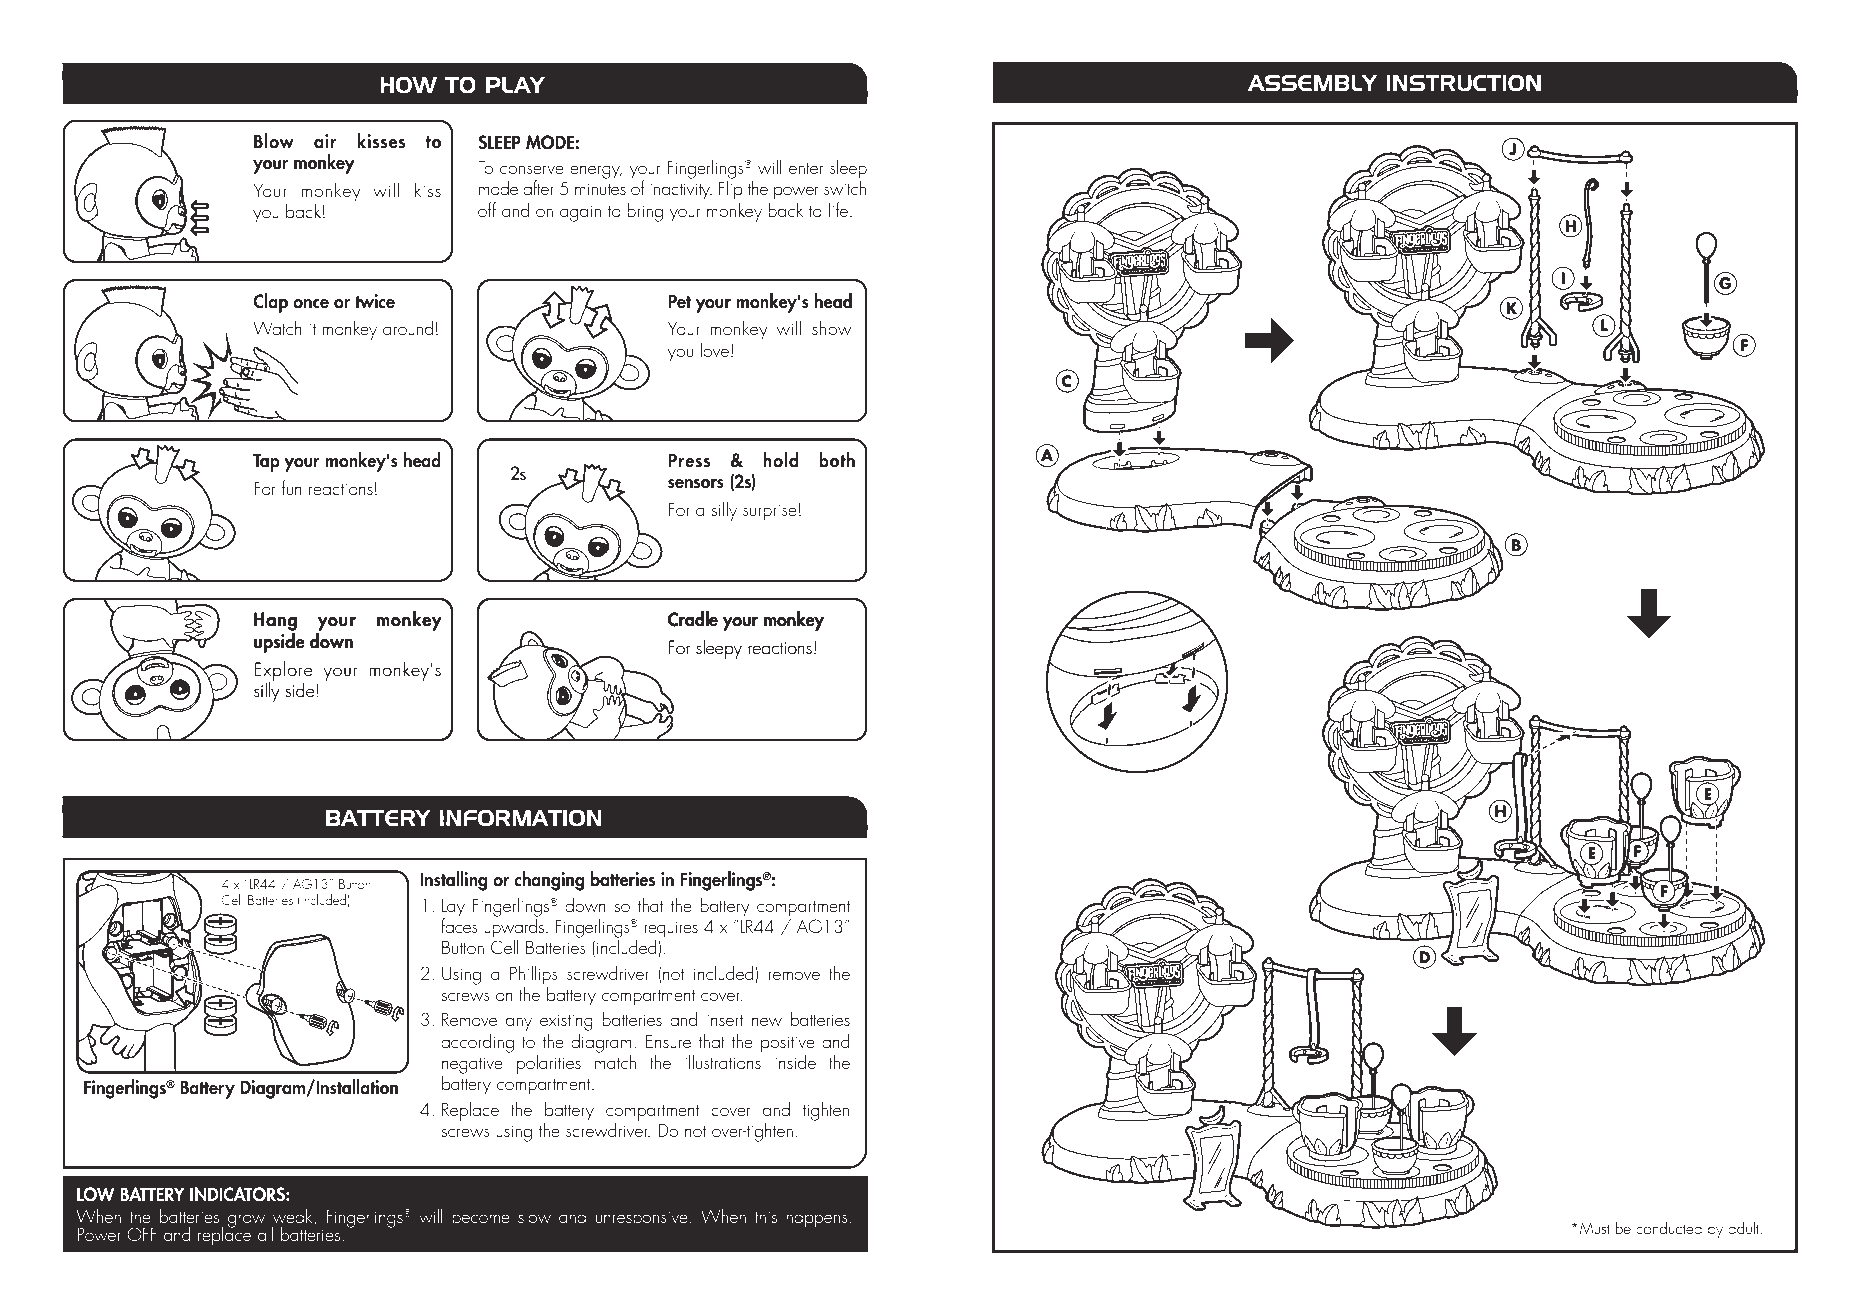 This screenshot has width=1860, height=1315. What do you see at coordinates (1314, 82) in the screenshot?
I see `ASSEMBLY` at bounding box center [1314, 82].
